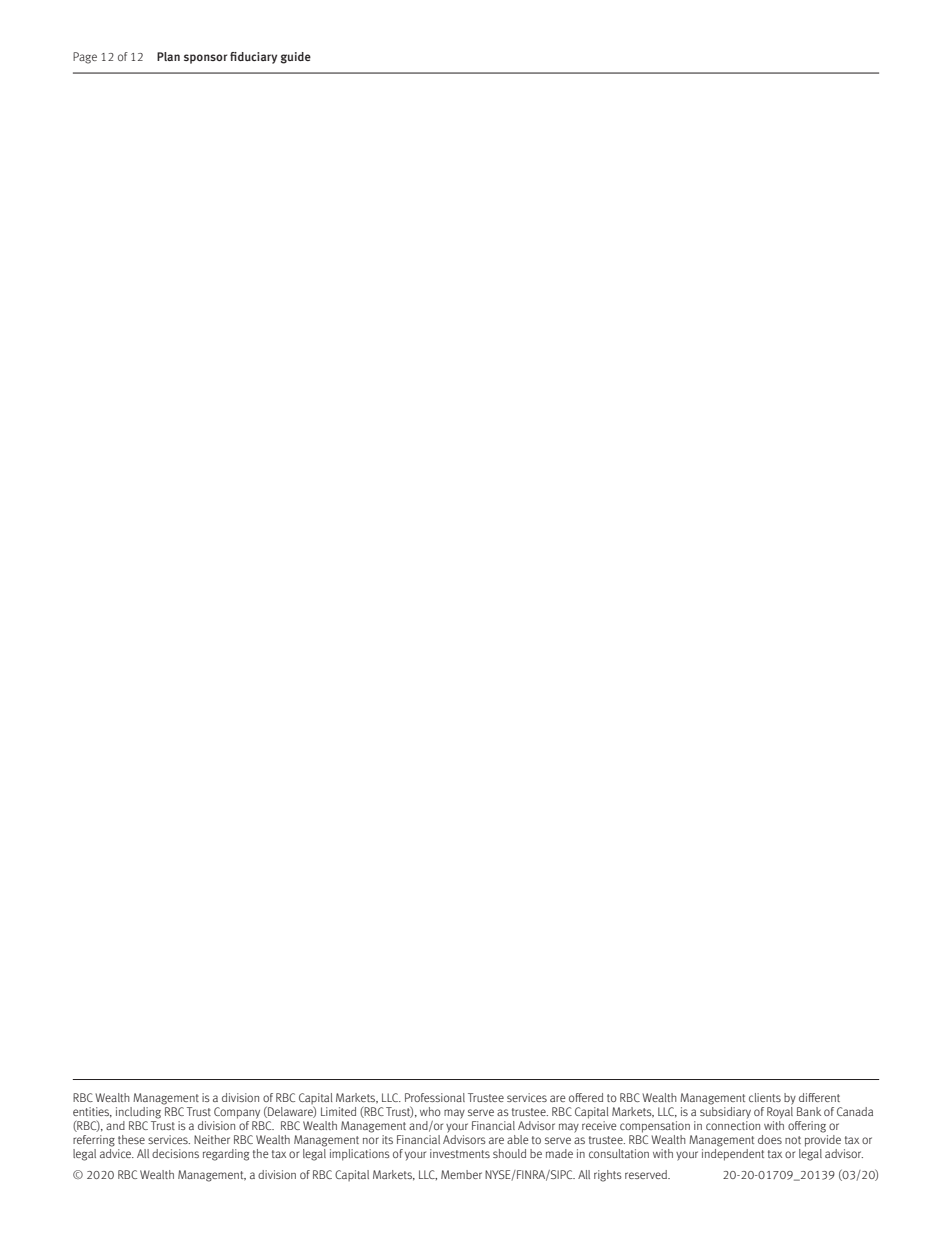 Image resolution: width=952 pixels, height=1233 pixels. I want to click on clients, so click(765, 1097).
